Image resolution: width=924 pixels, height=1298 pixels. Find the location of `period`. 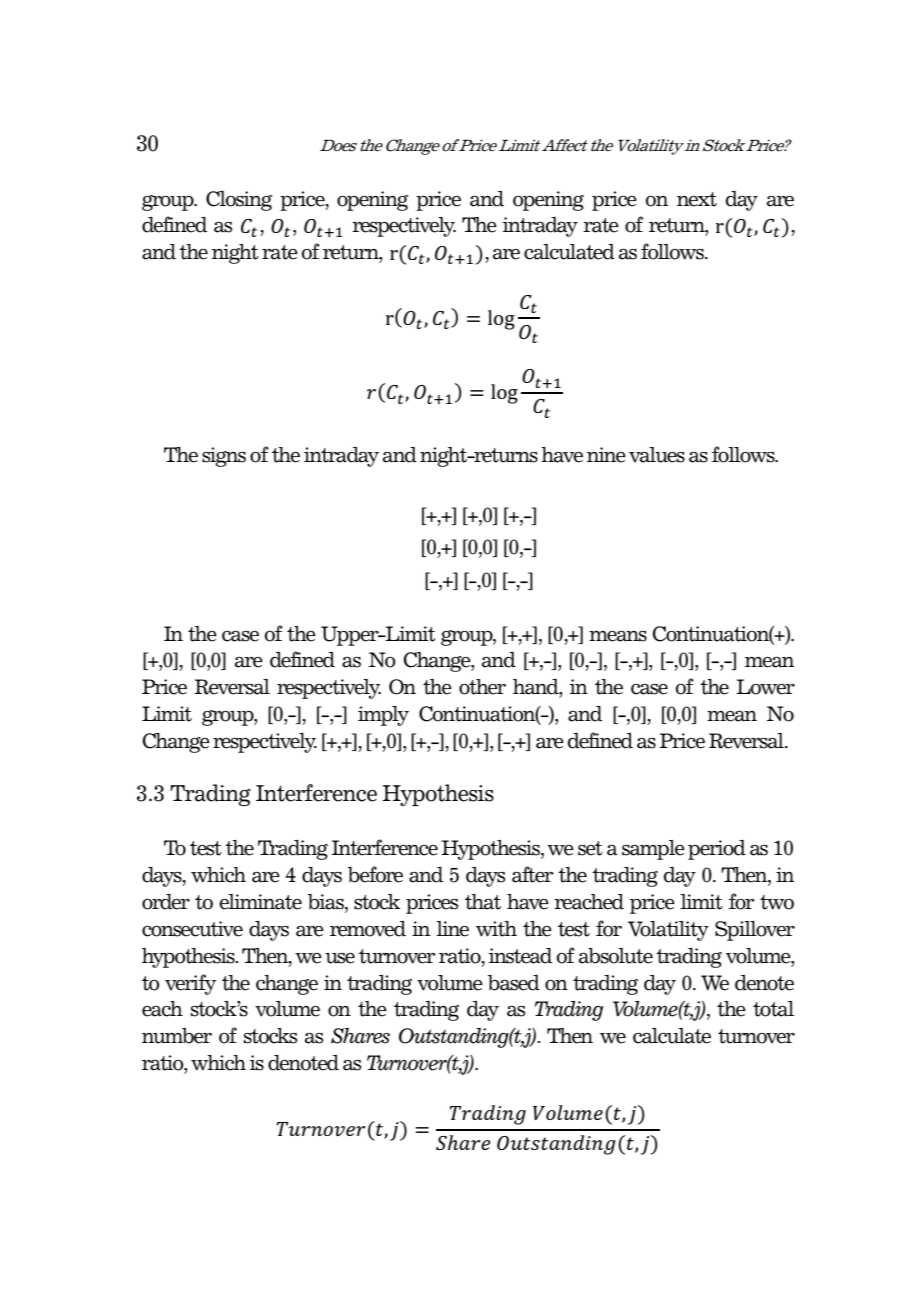

period is located at coordinates (717, 850).
